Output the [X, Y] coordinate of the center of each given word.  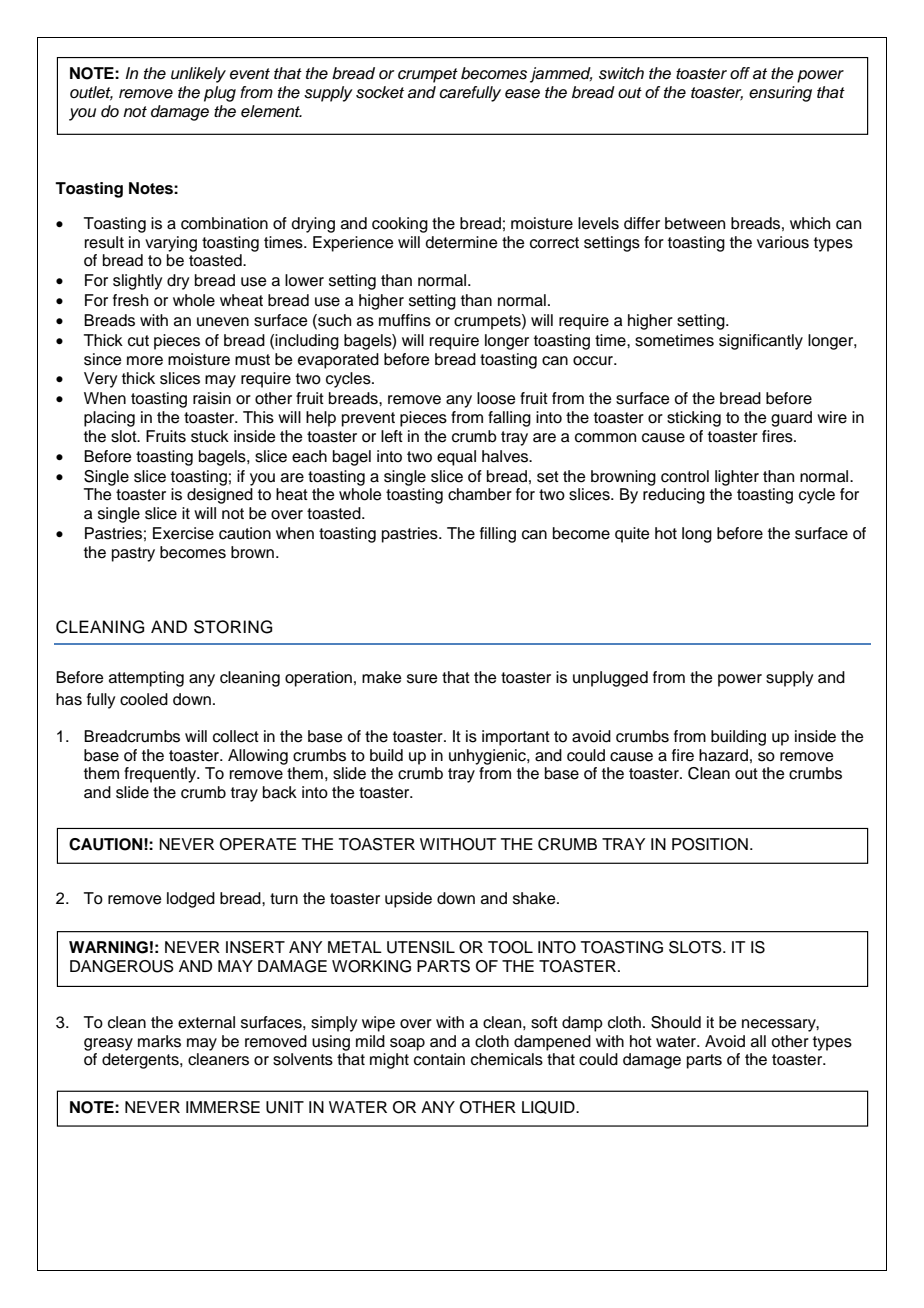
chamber [480, 494]
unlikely [198, 75]
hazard [723, 755]
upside [408, 900]
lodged [191, 900]
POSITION [710, 844]
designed [220, 496]
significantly [761, 342]
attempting [146, 679]
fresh [130, 300]
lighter [737, 478]
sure [422, 679]
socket [380, 92]
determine [462, 242]
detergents [141, 1061]
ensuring [780, 94]
